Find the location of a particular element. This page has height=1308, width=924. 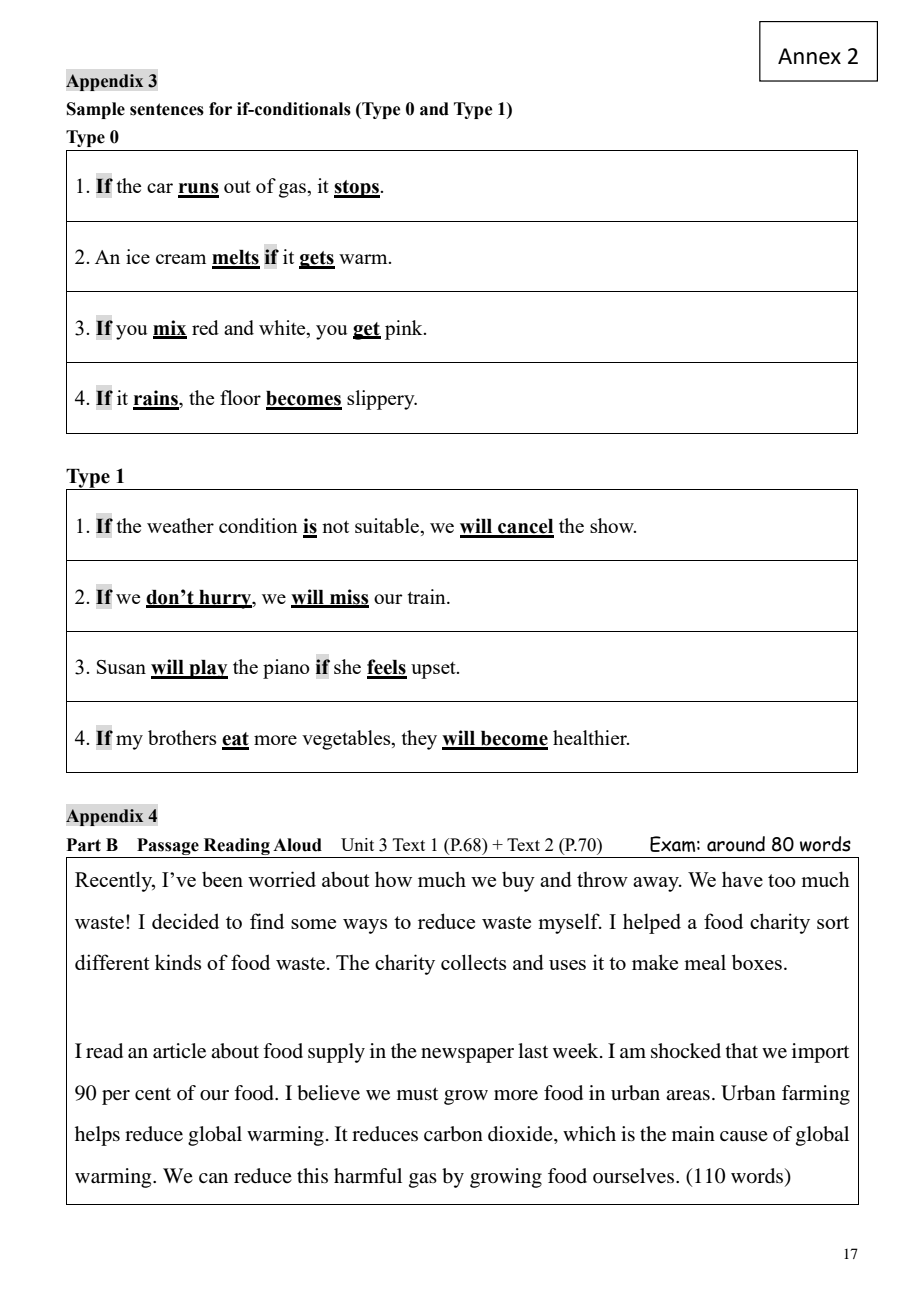

train is located at coordinates (428, 596).
